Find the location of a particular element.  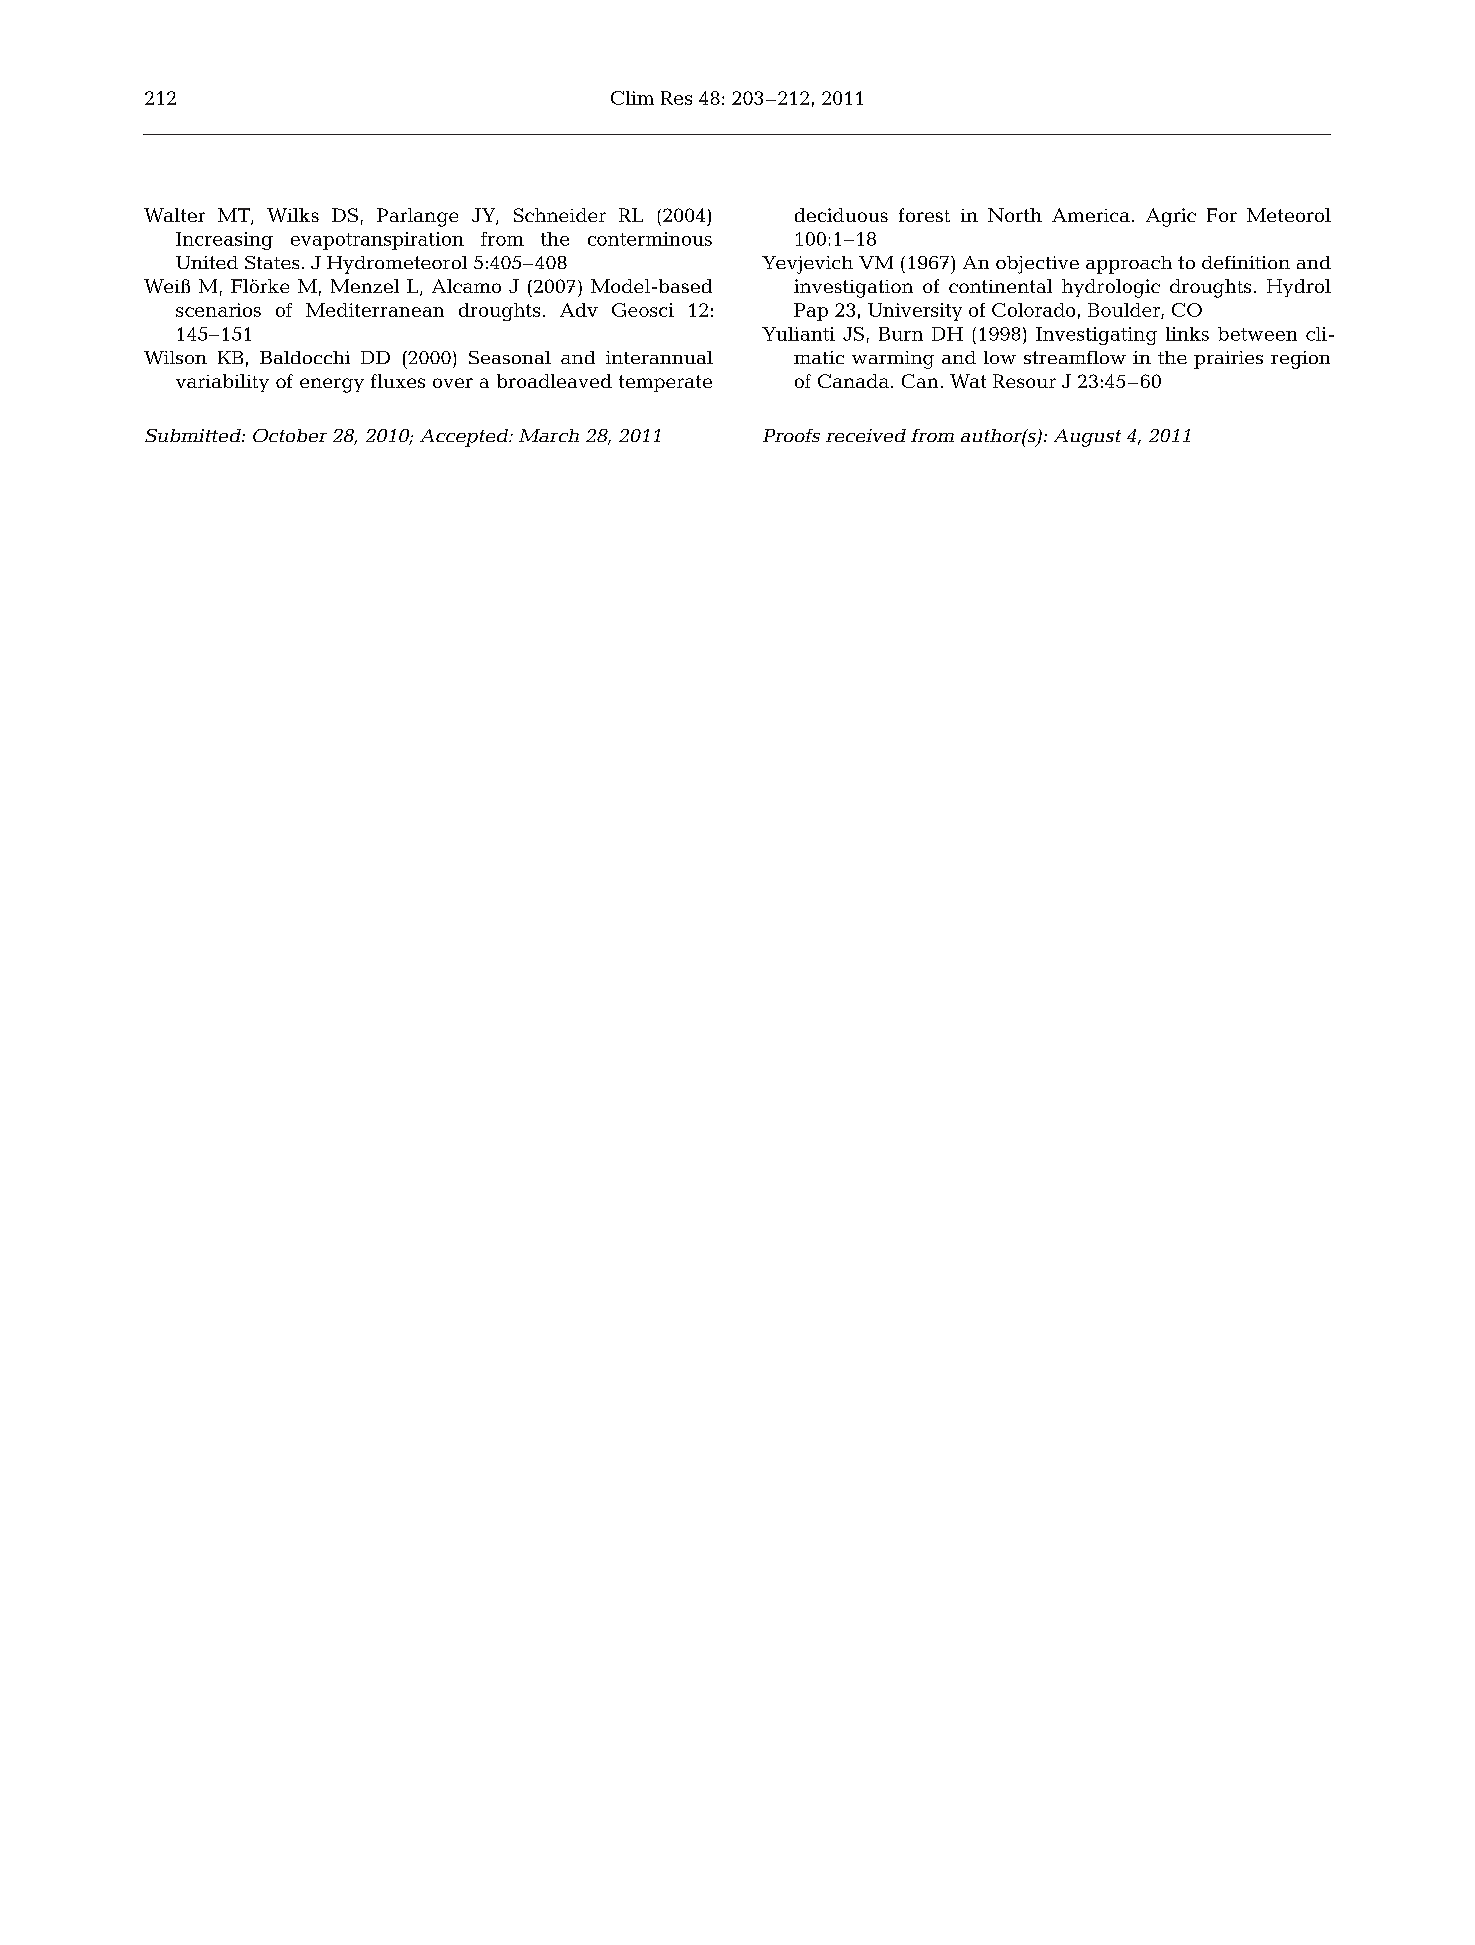

continental is located at coordinates (1000, 286).
